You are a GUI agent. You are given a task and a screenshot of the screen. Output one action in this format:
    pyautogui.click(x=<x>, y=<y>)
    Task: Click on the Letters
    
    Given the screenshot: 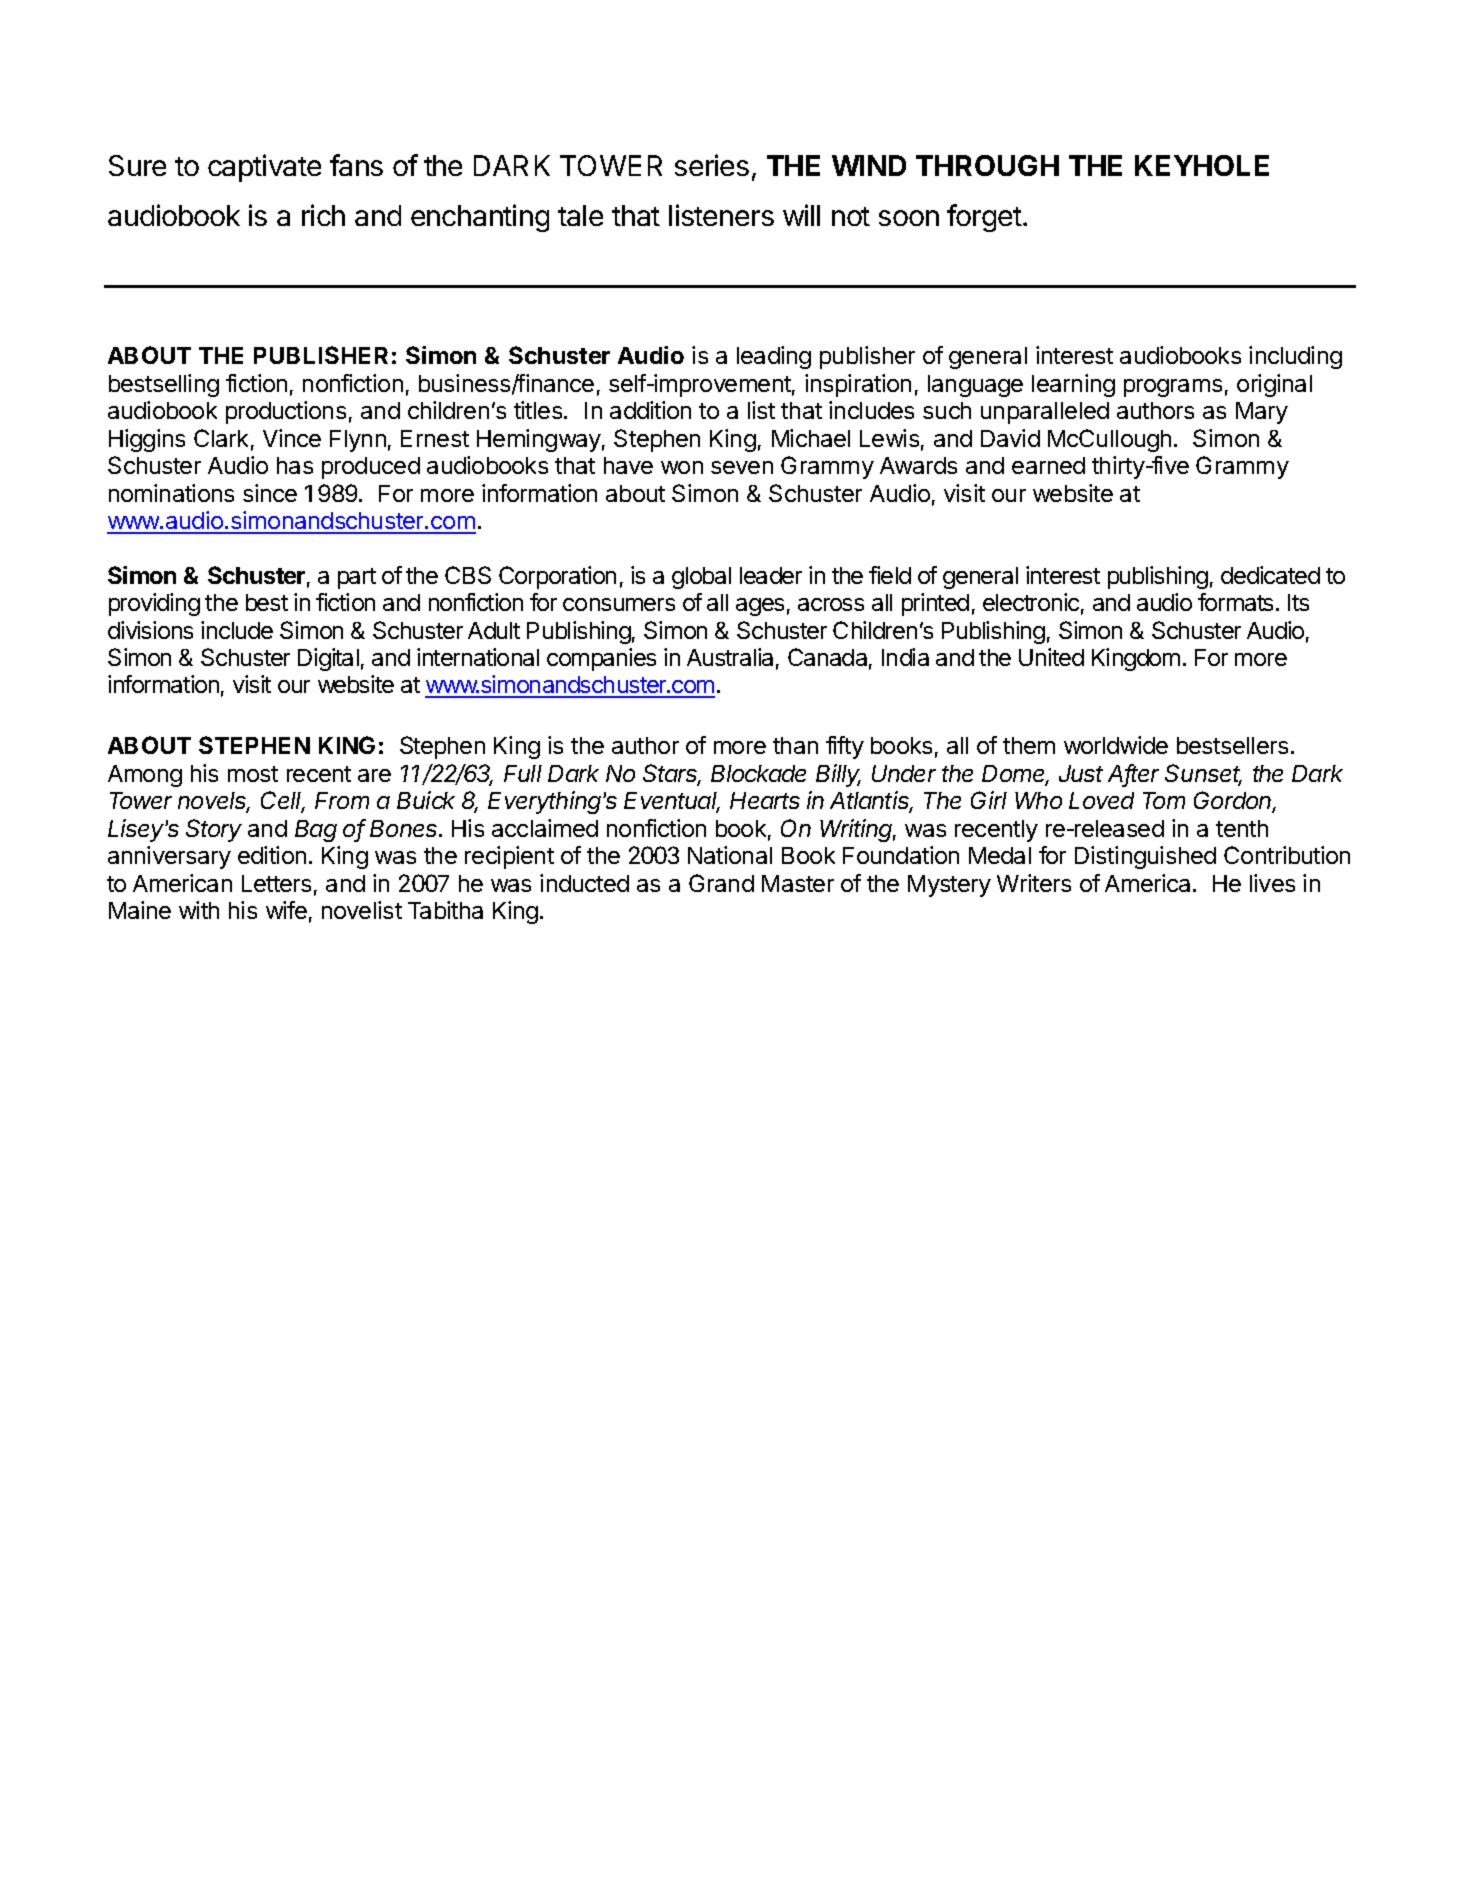 What is the action you would take?
    pyautogui.click(x=276, y=883)
